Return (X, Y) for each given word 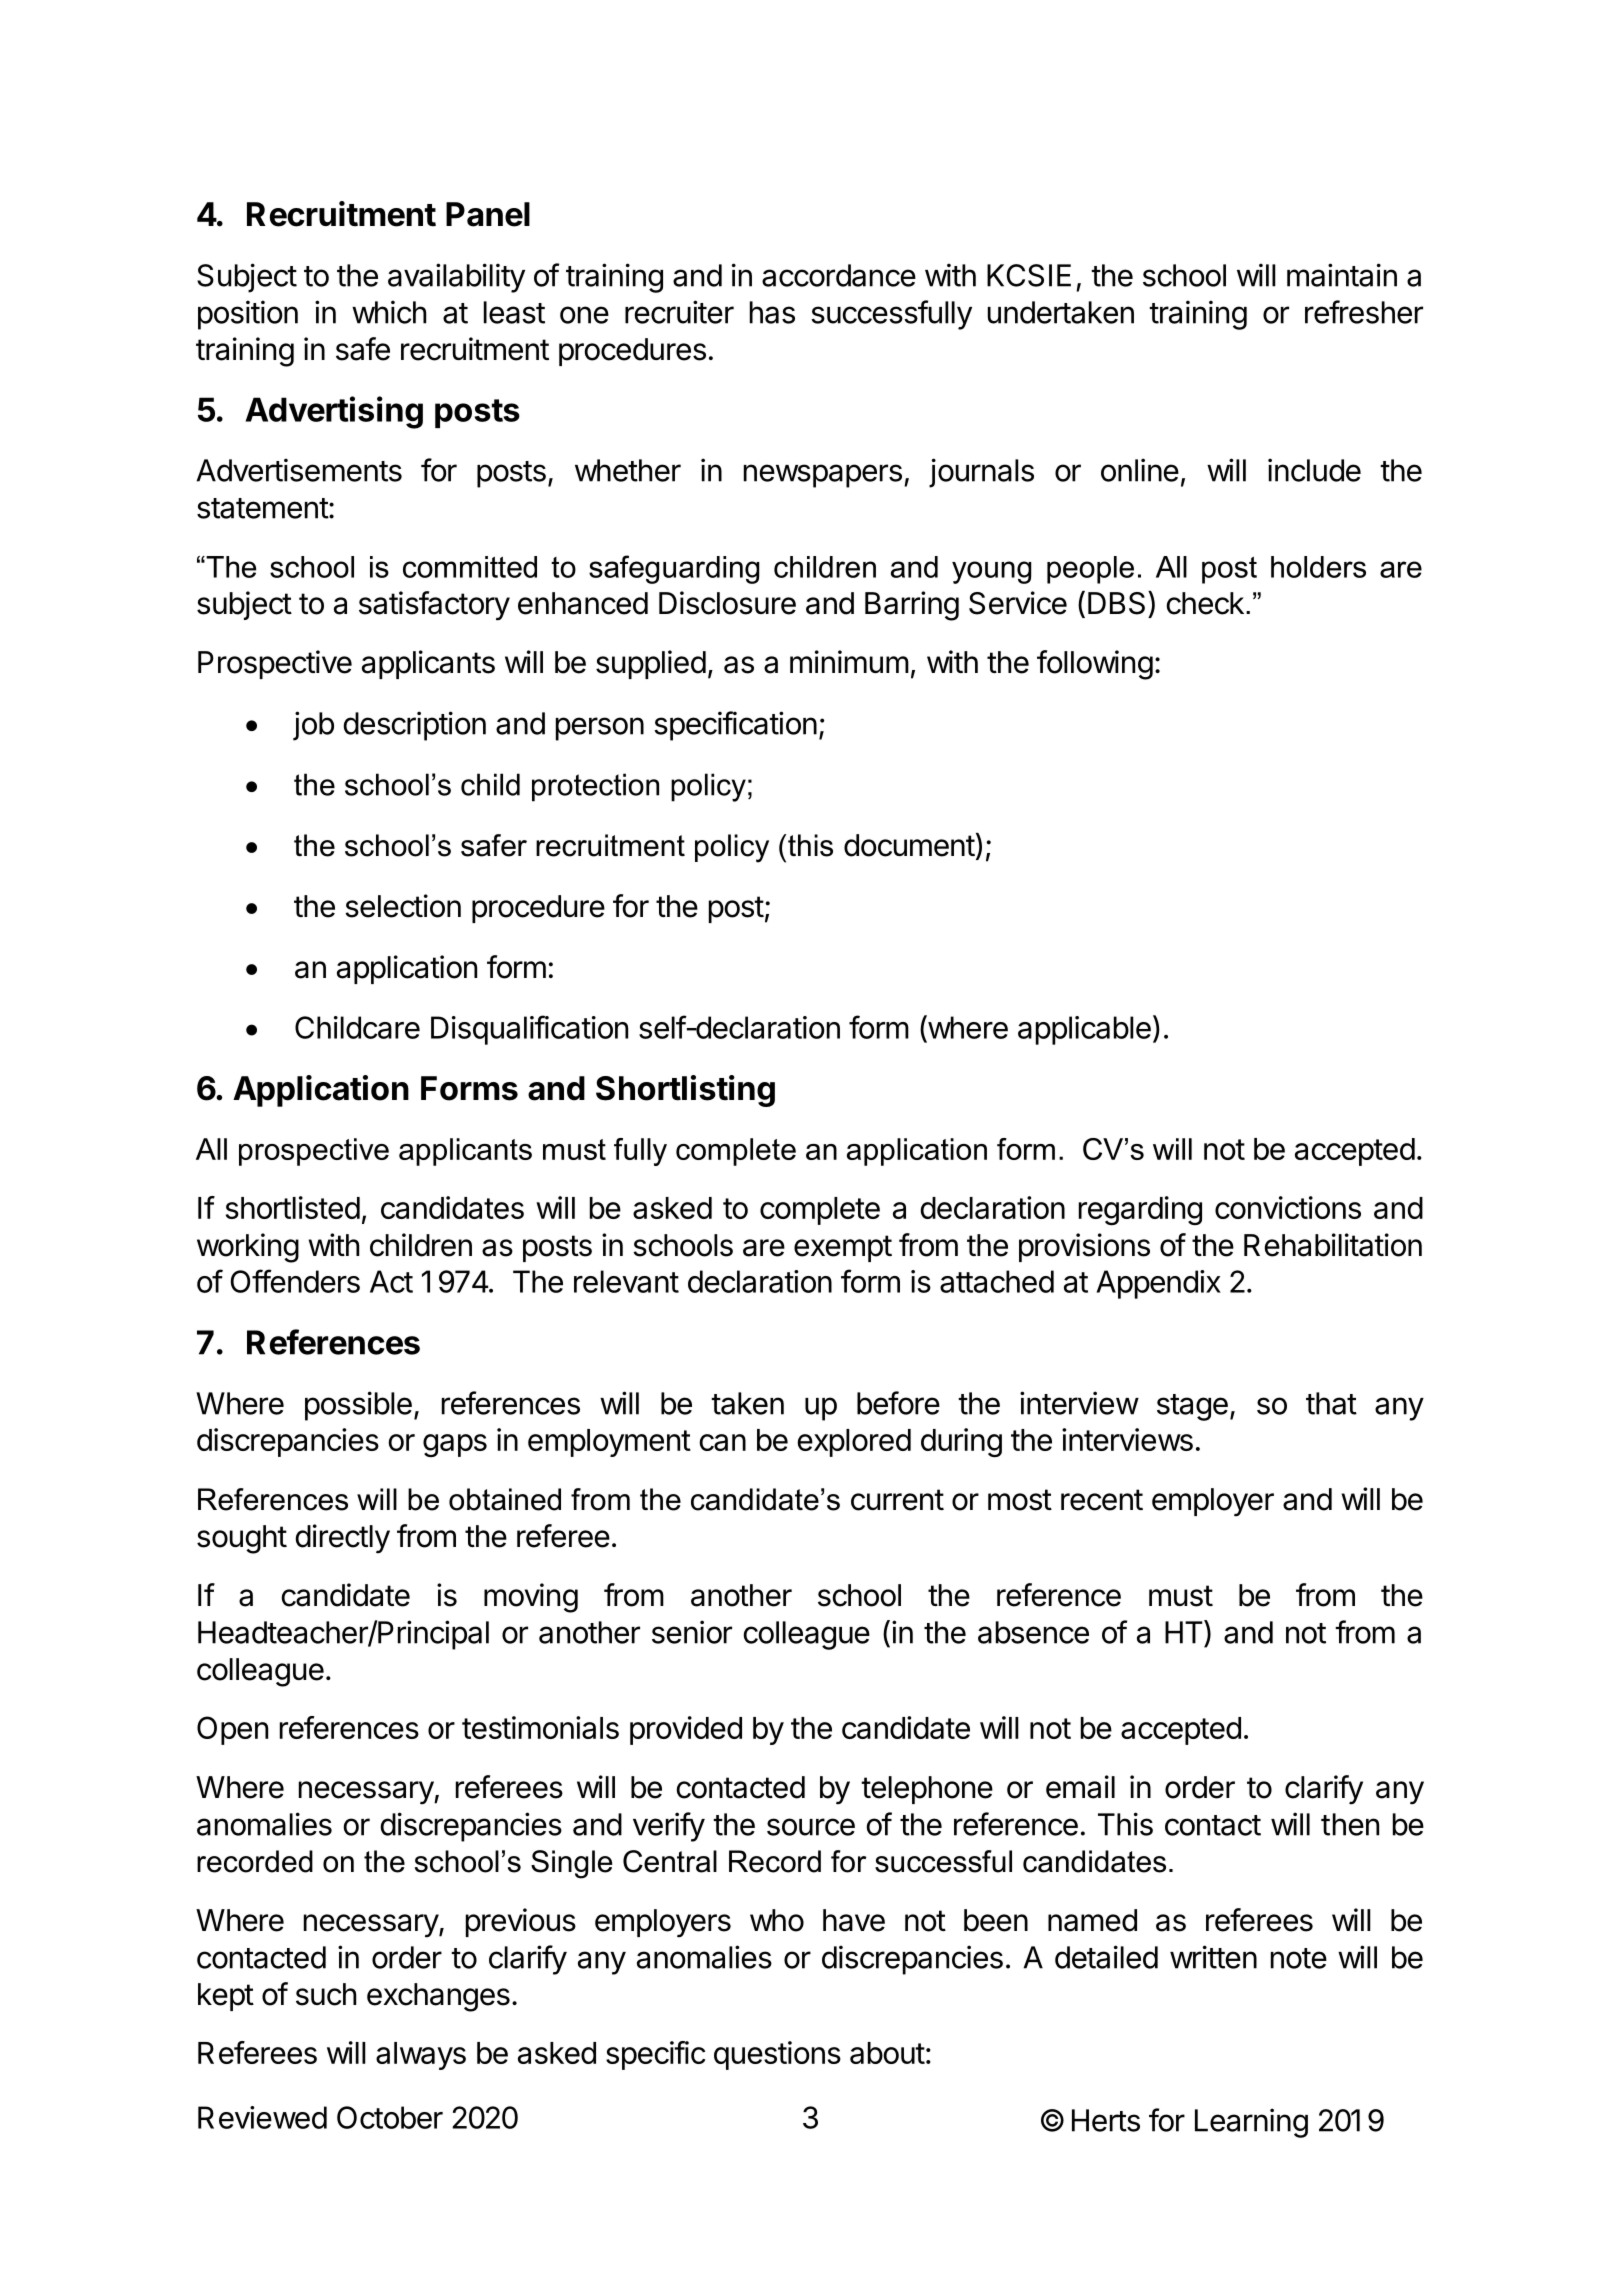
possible (358, 1406)
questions (777, 2055)
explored (854, 1443)
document (909, 845)
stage (1192, 1407)
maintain (1342, 275)
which (389, 312)
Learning (1251, 2123)
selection (403, 906)
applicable (1084, 1030)
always (421, 2056)
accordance (839, 275)
